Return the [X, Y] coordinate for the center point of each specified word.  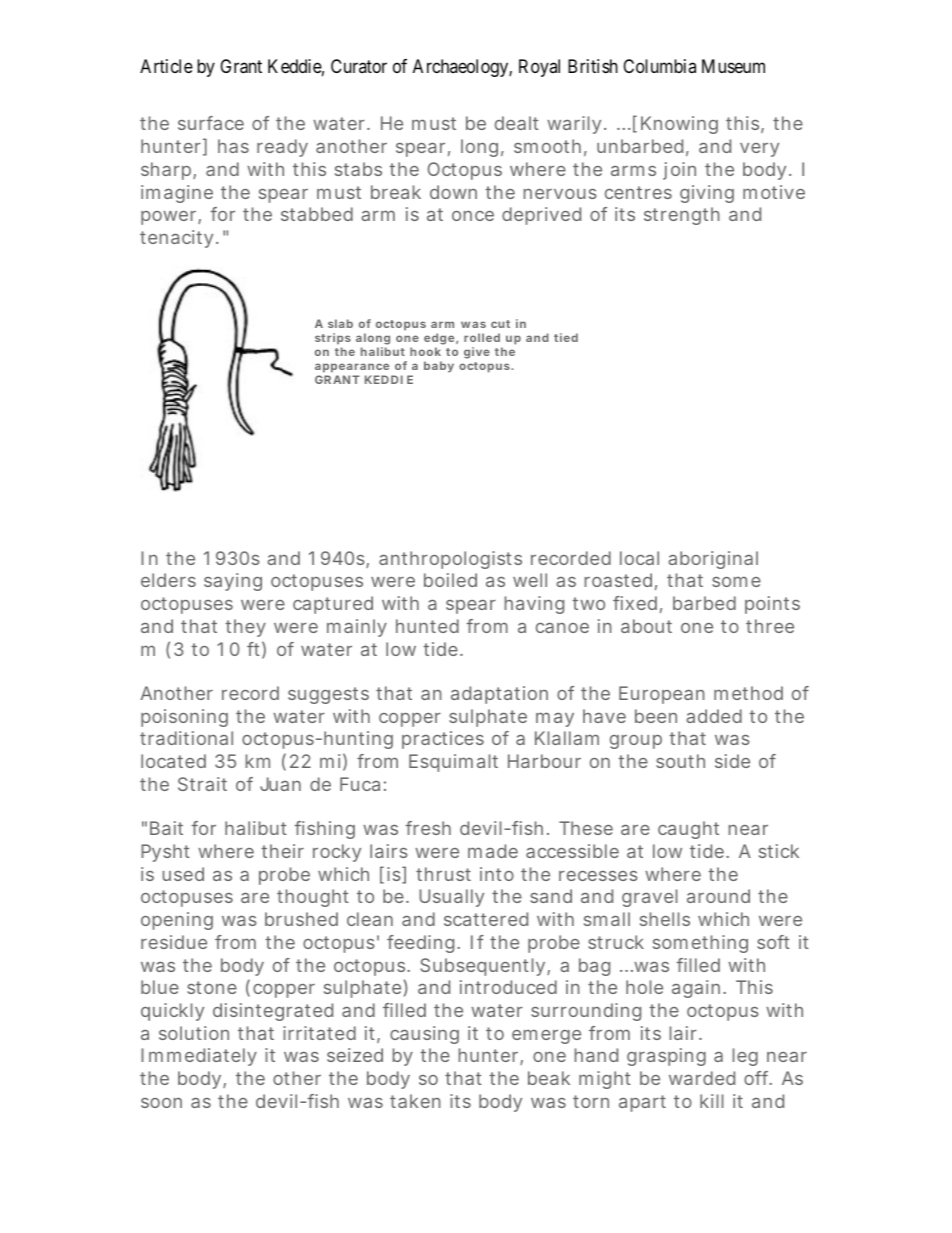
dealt [517, 123]
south [680, 761]
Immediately [199, 1057]
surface [211, 123]
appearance [352, 369]
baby [439, 367]
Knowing [679, 125]
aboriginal [713, 560]
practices [443, 740]
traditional [186, 738]
